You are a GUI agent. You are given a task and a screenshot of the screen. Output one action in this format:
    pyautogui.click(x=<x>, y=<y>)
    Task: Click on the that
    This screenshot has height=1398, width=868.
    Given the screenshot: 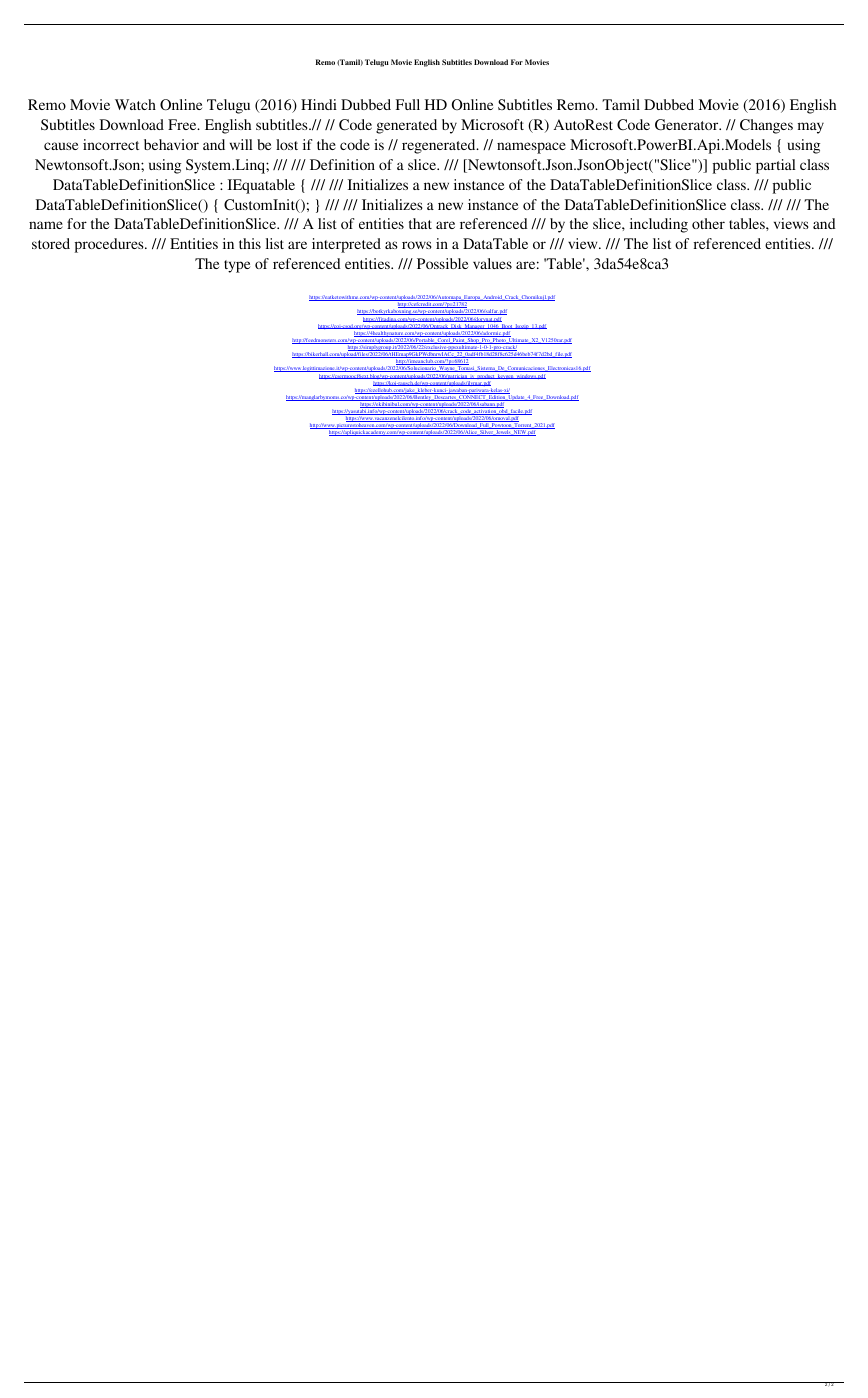 What is the action you would take?
    pyautogui.click(x=420, y=223)
